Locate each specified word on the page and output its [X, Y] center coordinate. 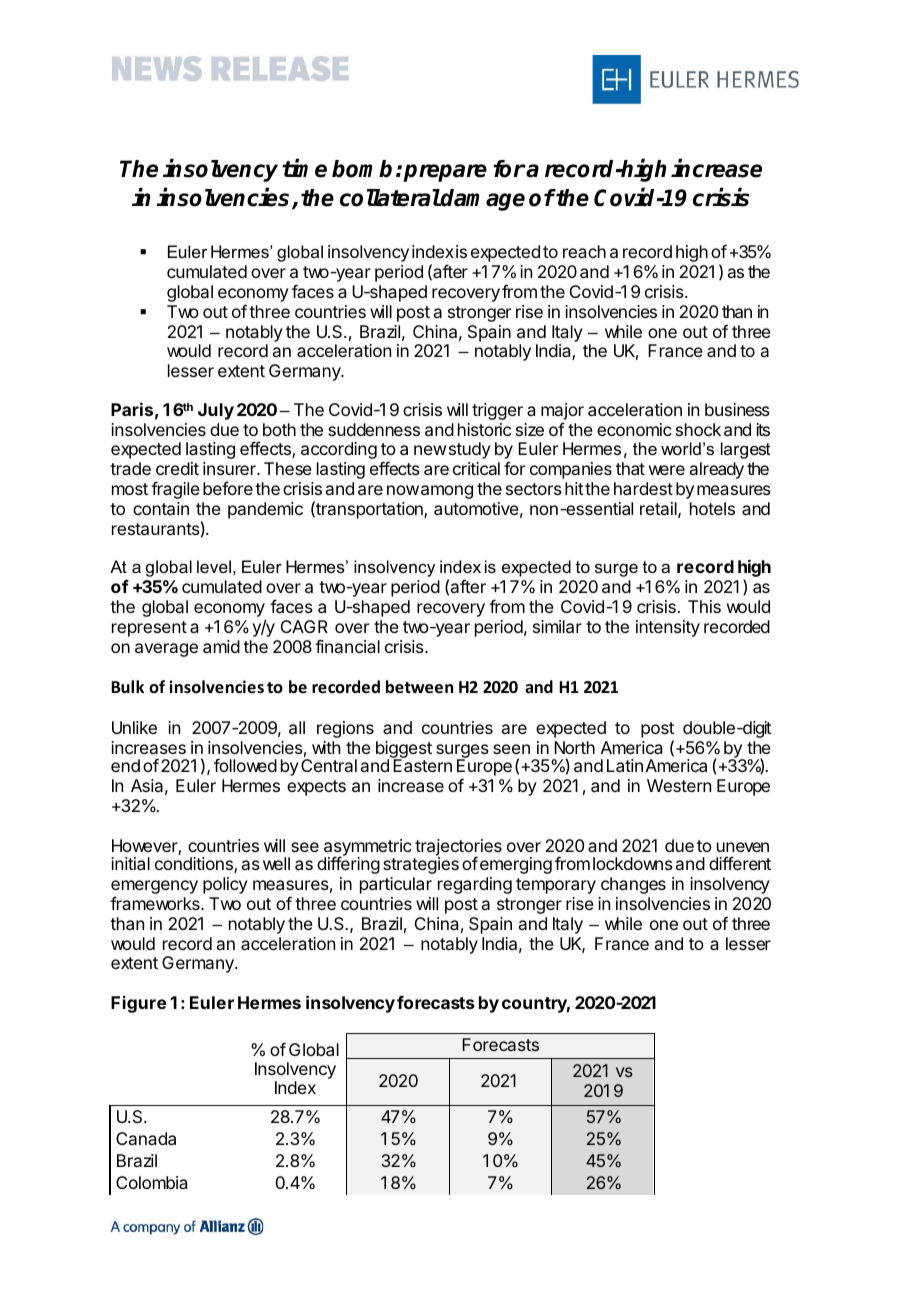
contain [161, 508]
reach [584, 251]
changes [633, 885]
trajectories [458, 848]
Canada [146, 1138]
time [304, 168]
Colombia [151, 1182]
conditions [195, 865]
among [447, 492]
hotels [712, 508]
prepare [445, 173]
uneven [743, 847]
